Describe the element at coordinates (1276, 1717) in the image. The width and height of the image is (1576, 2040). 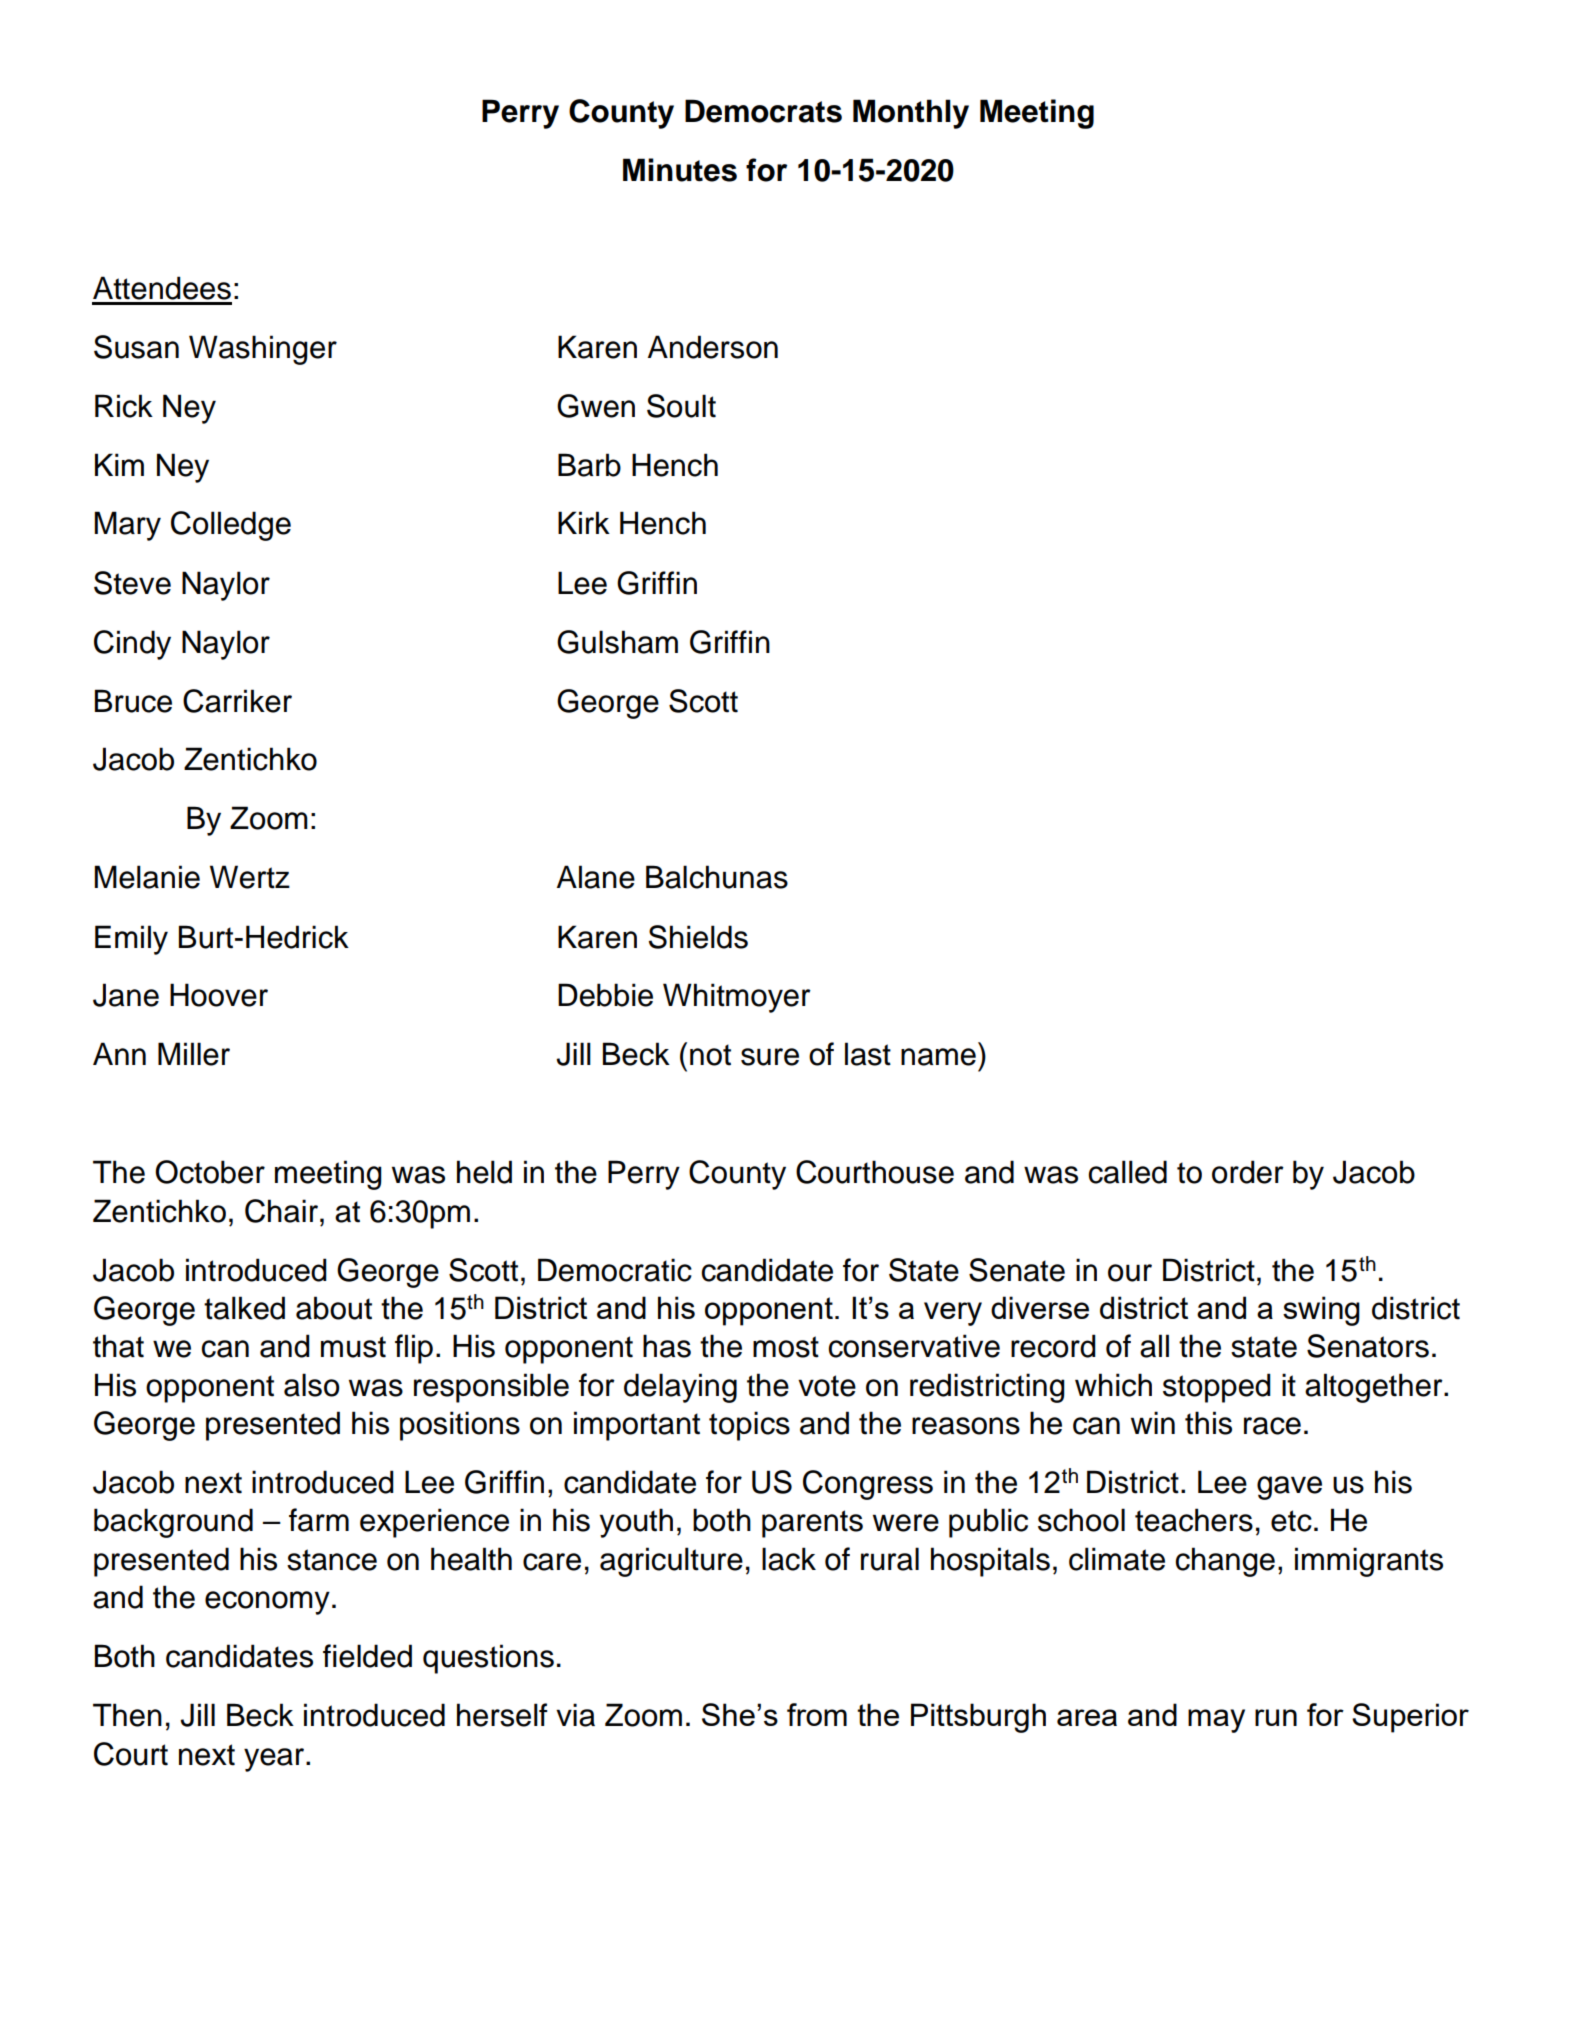
I see `run` at that location.
